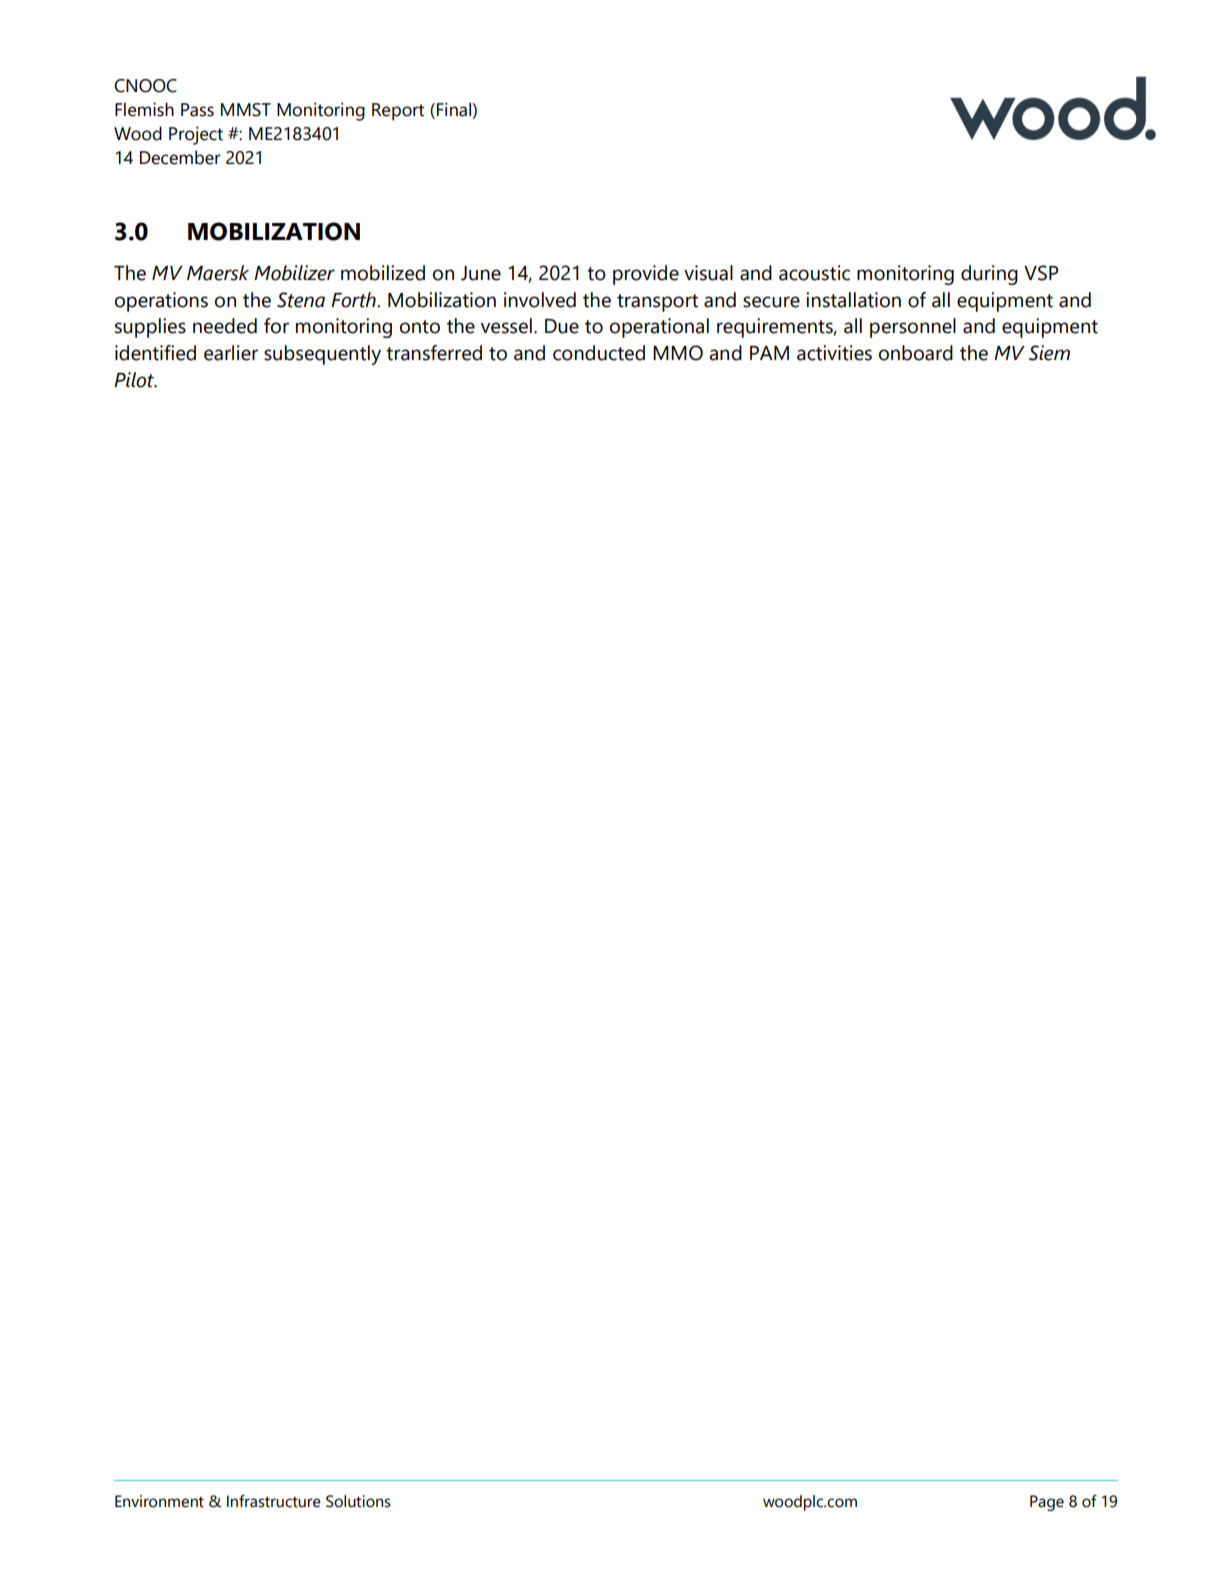 The width and height of the screenshot is (1232, 1594). I want to click on Infrastructure, so click(274, 1501).
